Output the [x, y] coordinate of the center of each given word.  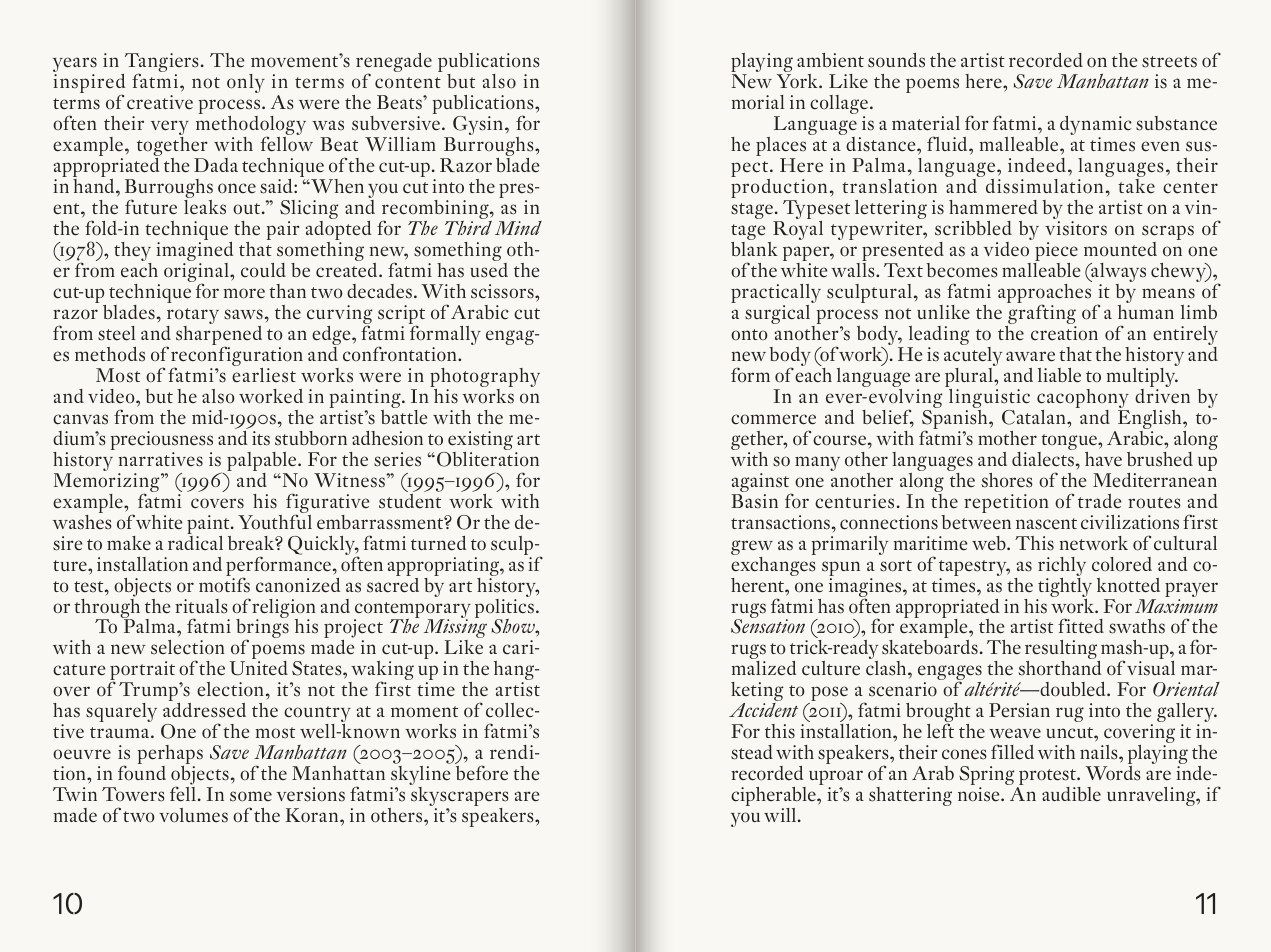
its [261, 438]
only [246, 83]
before [482, 773]
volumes [193, 815]
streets [1169, 62]
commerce [773, 419]
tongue [1070, 442]
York [798, 80]
